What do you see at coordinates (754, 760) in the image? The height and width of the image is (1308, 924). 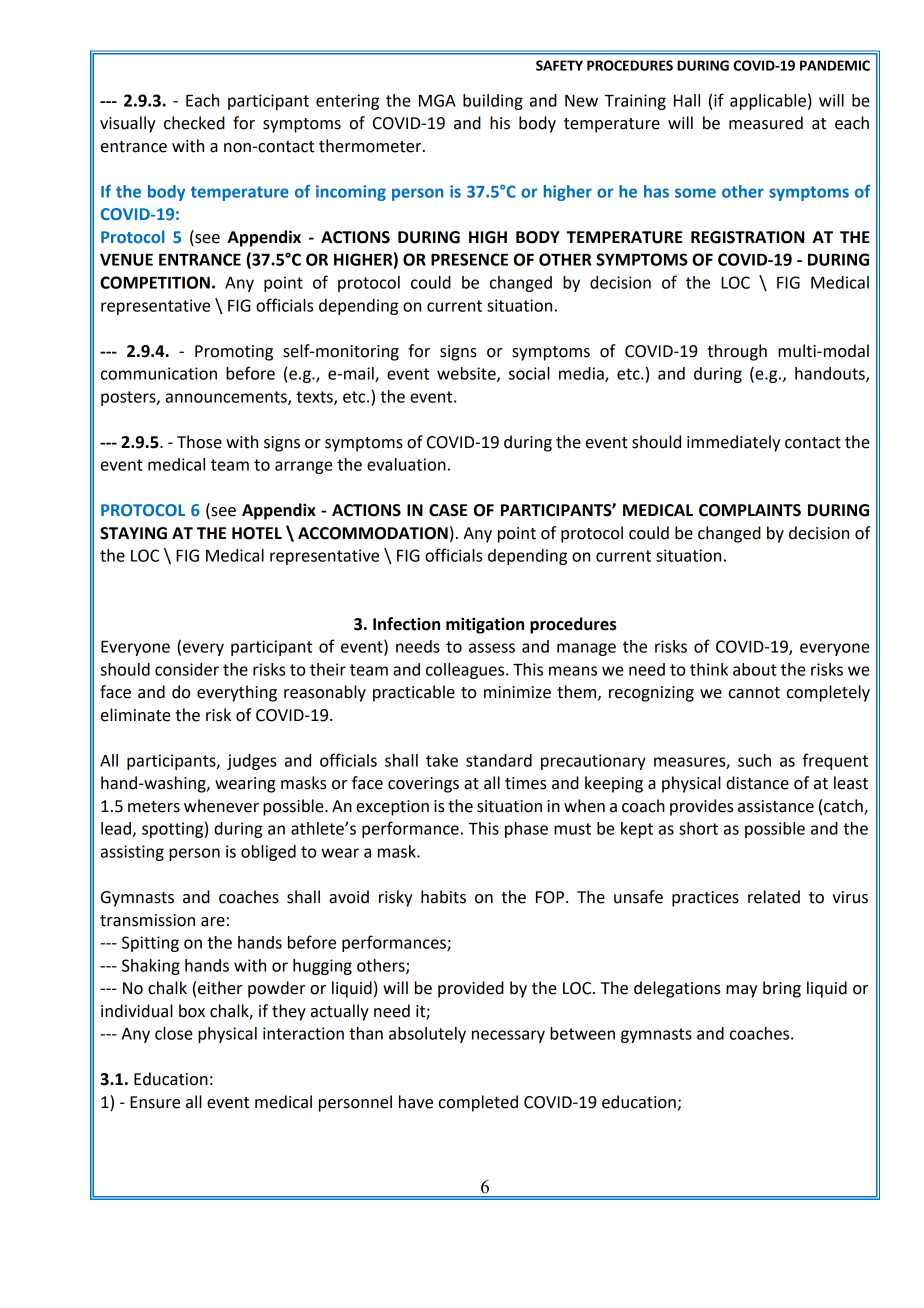 I see `such` at bounding box center [754, 760].
